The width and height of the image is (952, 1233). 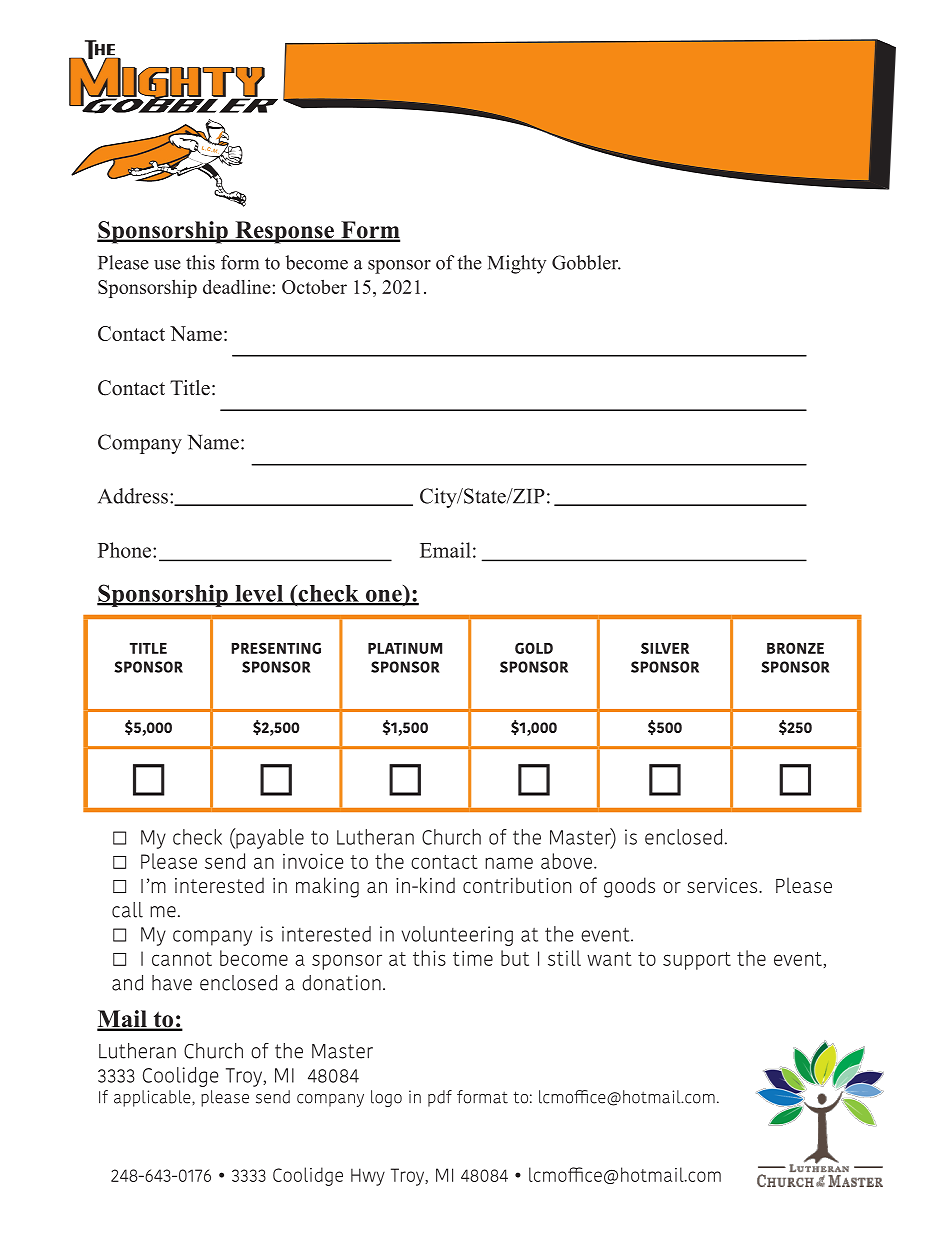 What do you see at coordinates (665, 648) in the image?
I see `SILVER` at bounding box center [665, 648].
